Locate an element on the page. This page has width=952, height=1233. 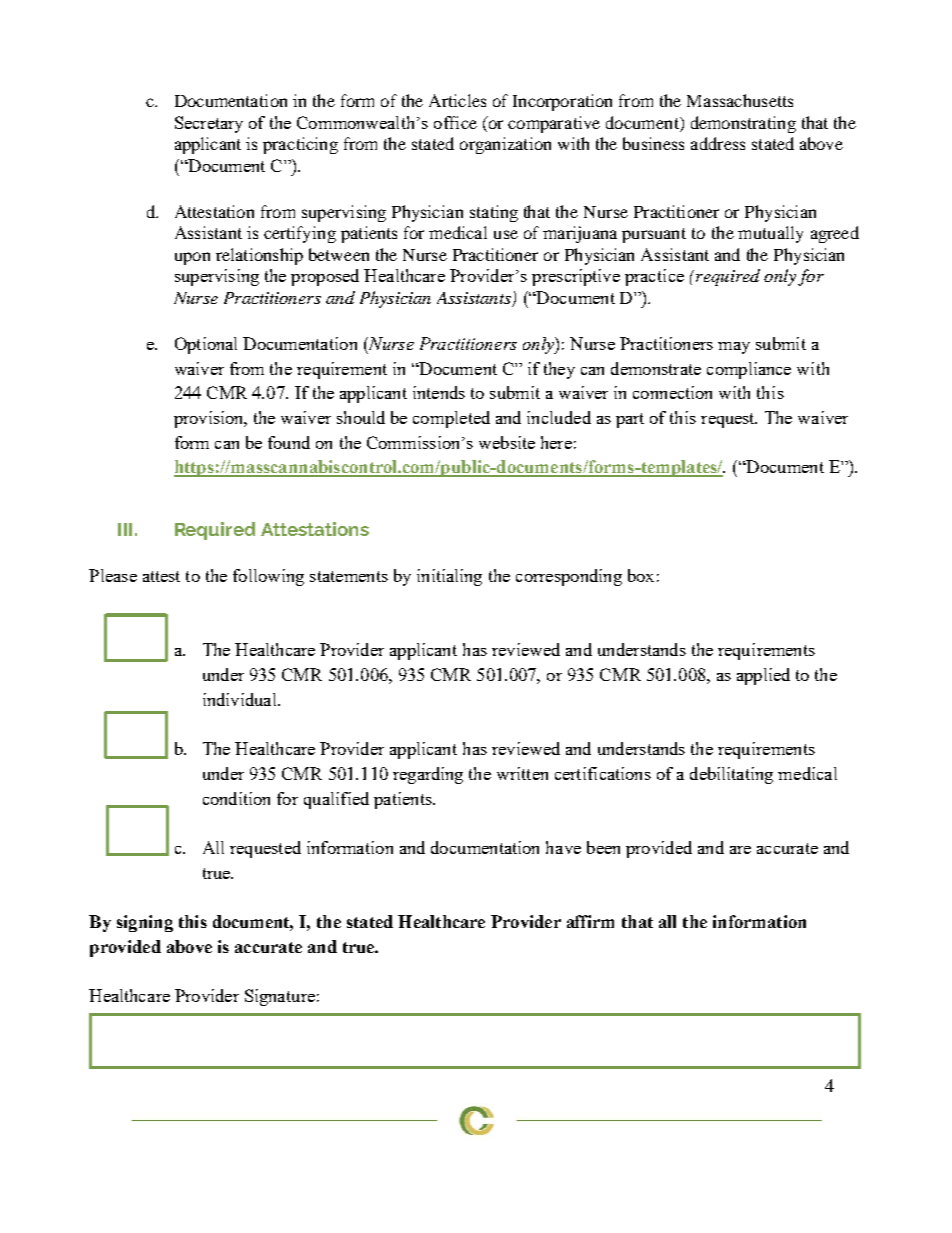
may is located at coordinates (734, 348).
